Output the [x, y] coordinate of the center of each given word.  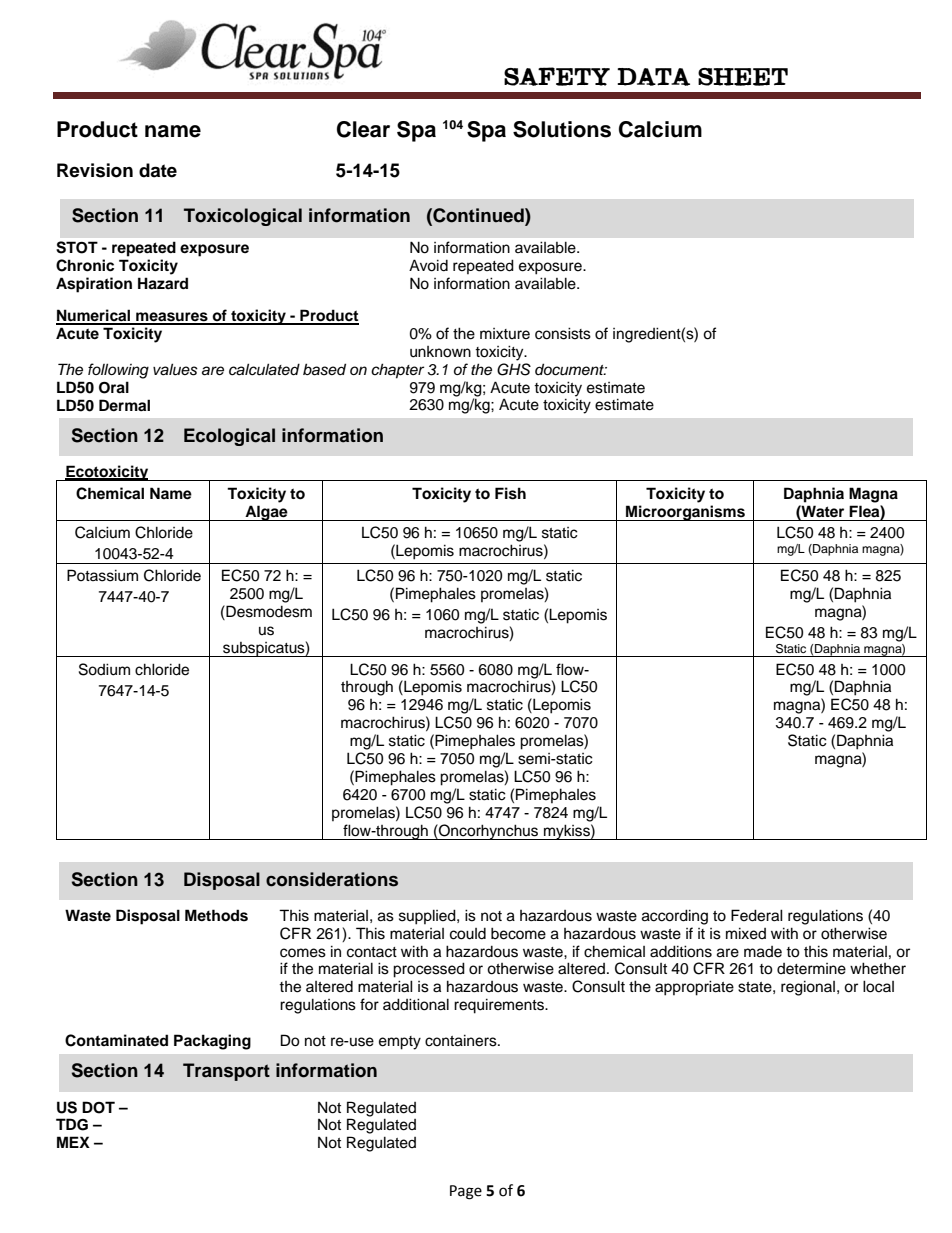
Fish [510, 493]
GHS [514, 369]
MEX [73, 1142]
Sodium [104, 669]
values [175, 369]
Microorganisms [685, 513]
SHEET [743, 77]
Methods [216, 915]
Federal [757, 915]
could [468, 933]
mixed [746, 933]
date [158, 170]
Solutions [562, 129]
